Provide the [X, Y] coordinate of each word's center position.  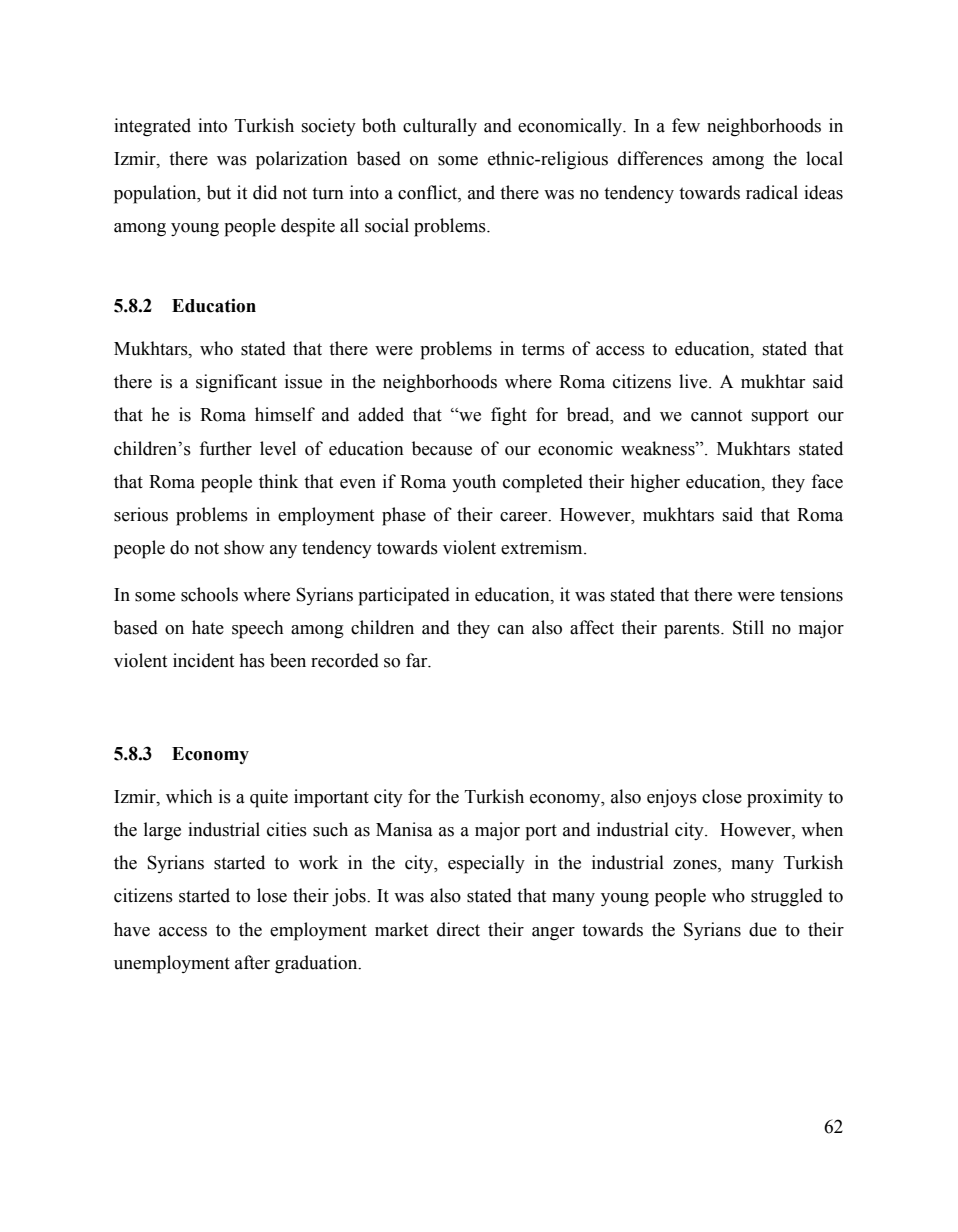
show [244, 547]
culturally [440, 127]
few [686, 125]
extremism [543, 547]
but [219, 192]
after [252, 962]
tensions [811, 594]
